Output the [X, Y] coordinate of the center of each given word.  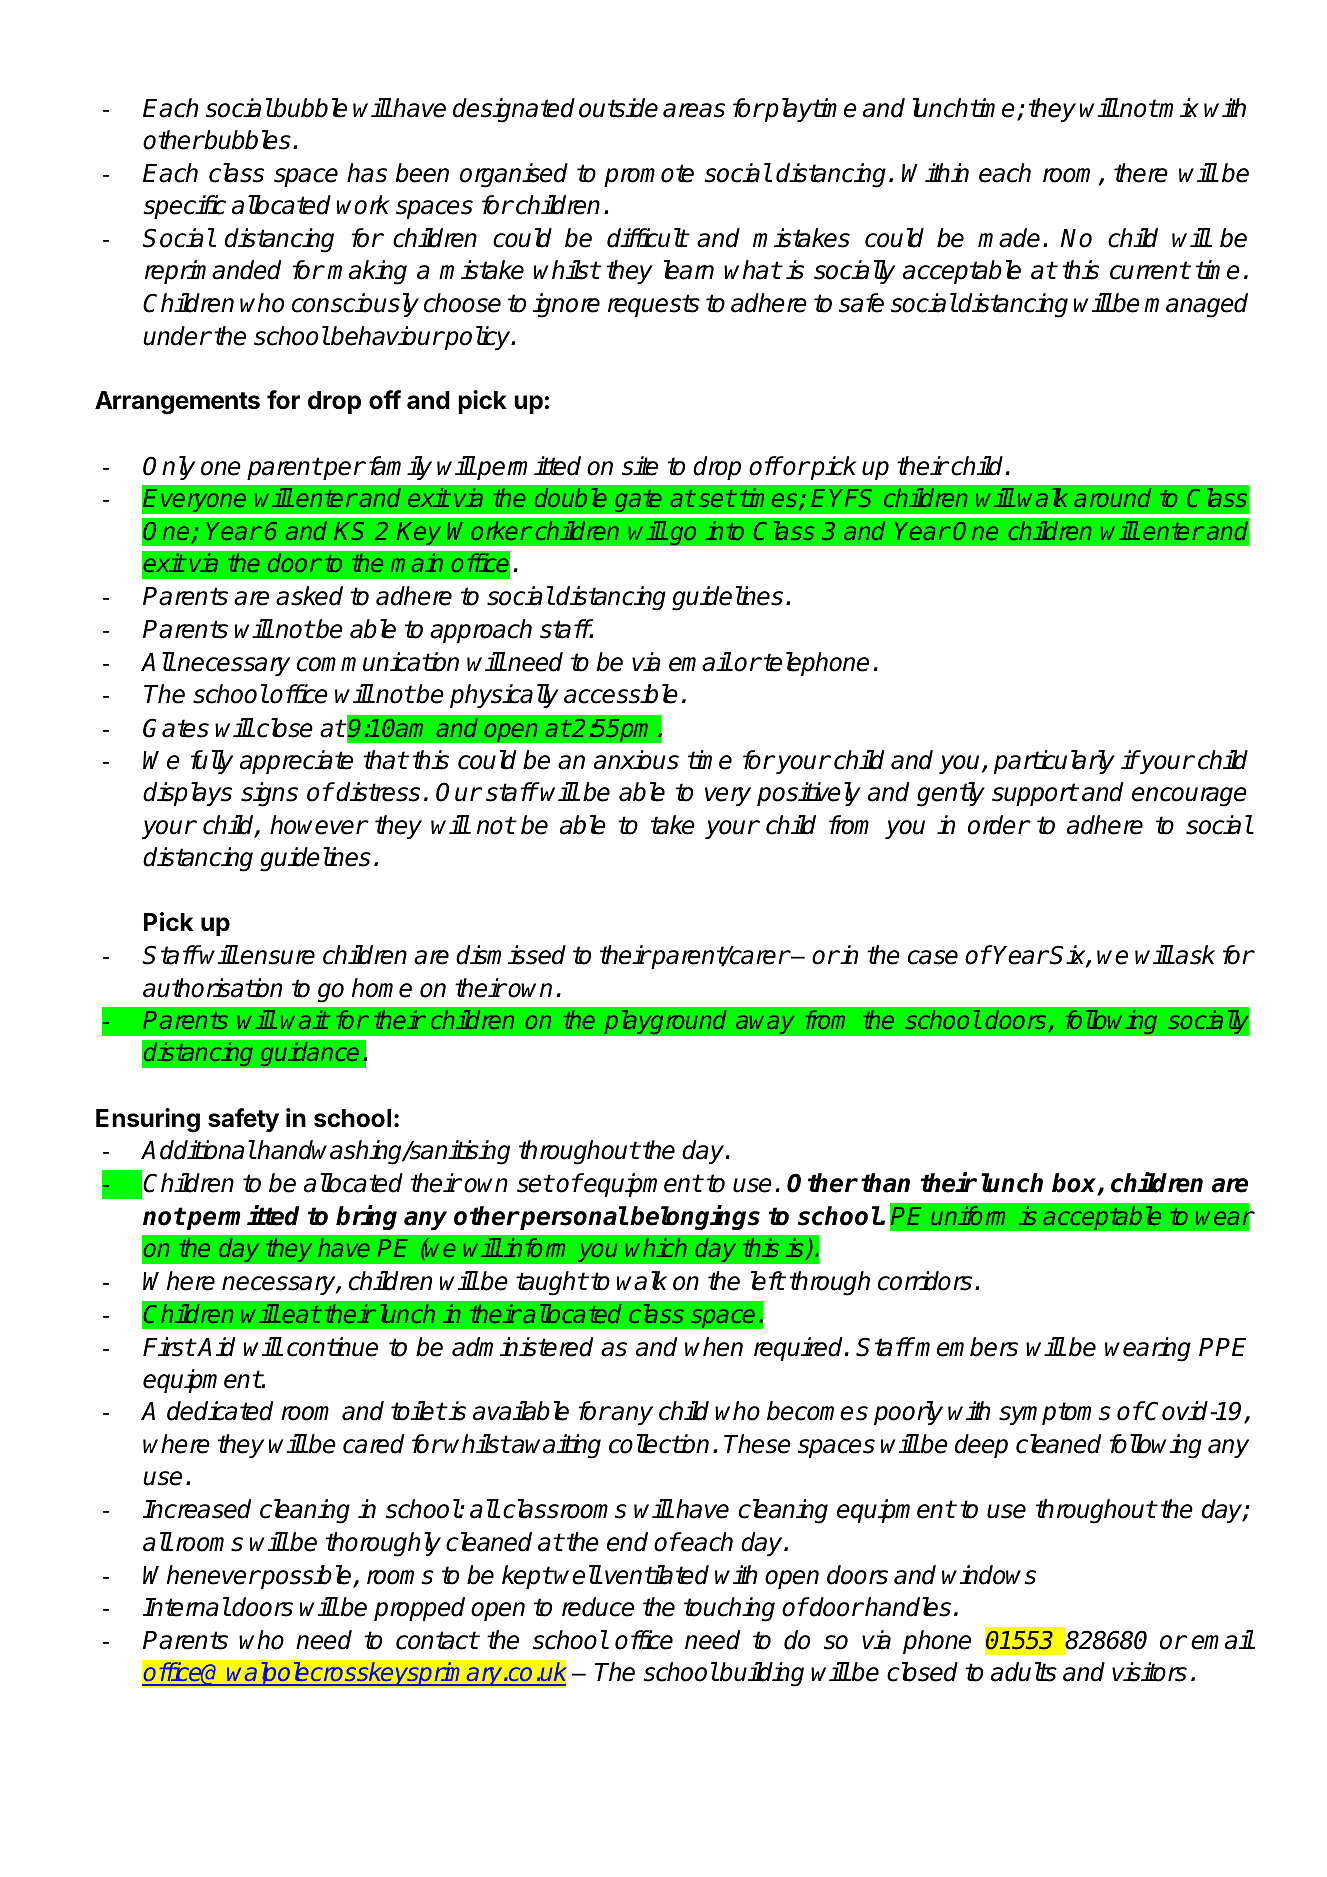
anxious [636, 760]
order [998, 825]
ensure [277, 957]
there [1141, 173]
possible [306, 1577]
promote [649, 175]
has [367, 173]
